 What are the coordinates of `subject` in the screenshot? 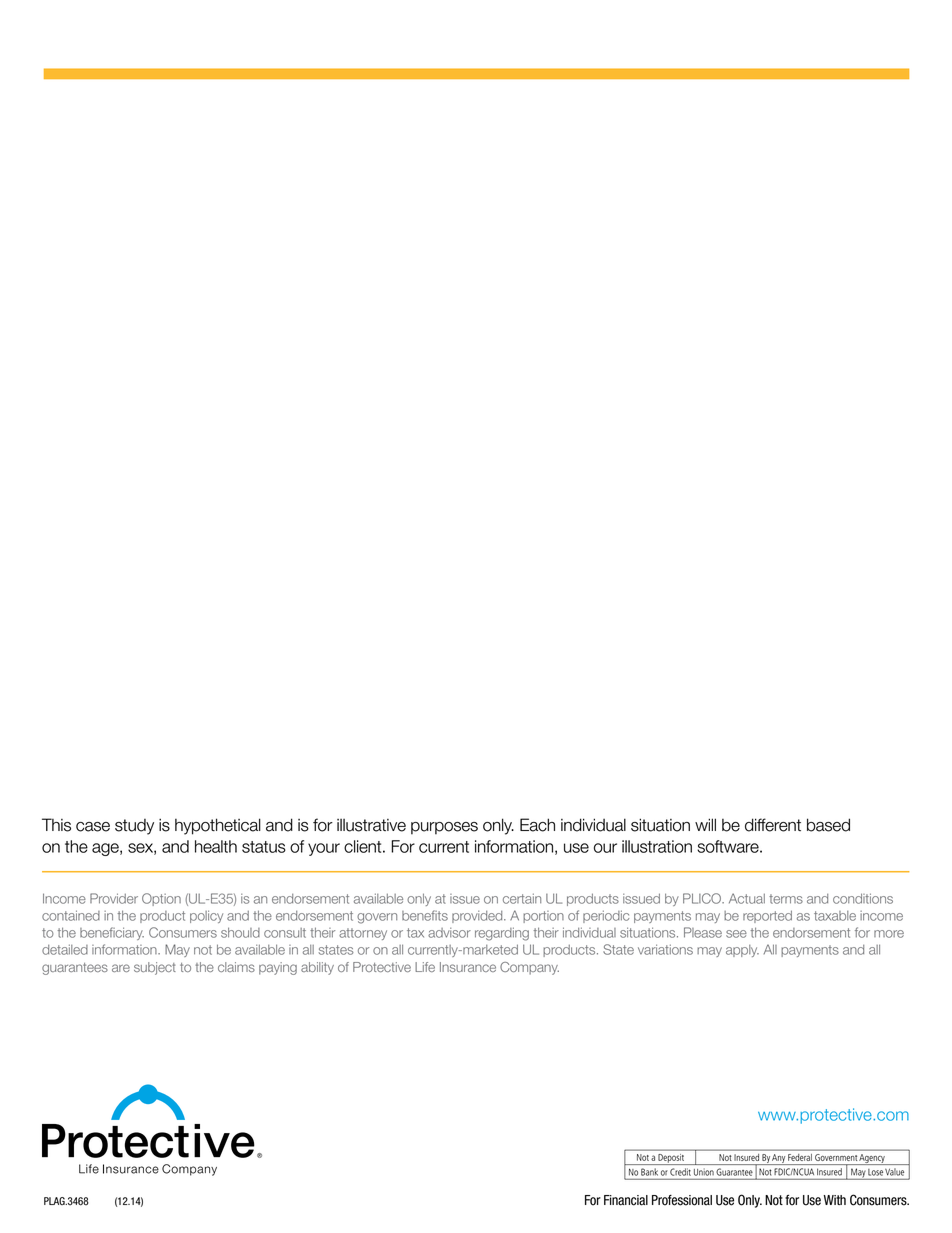 It's located at (155, 968).
